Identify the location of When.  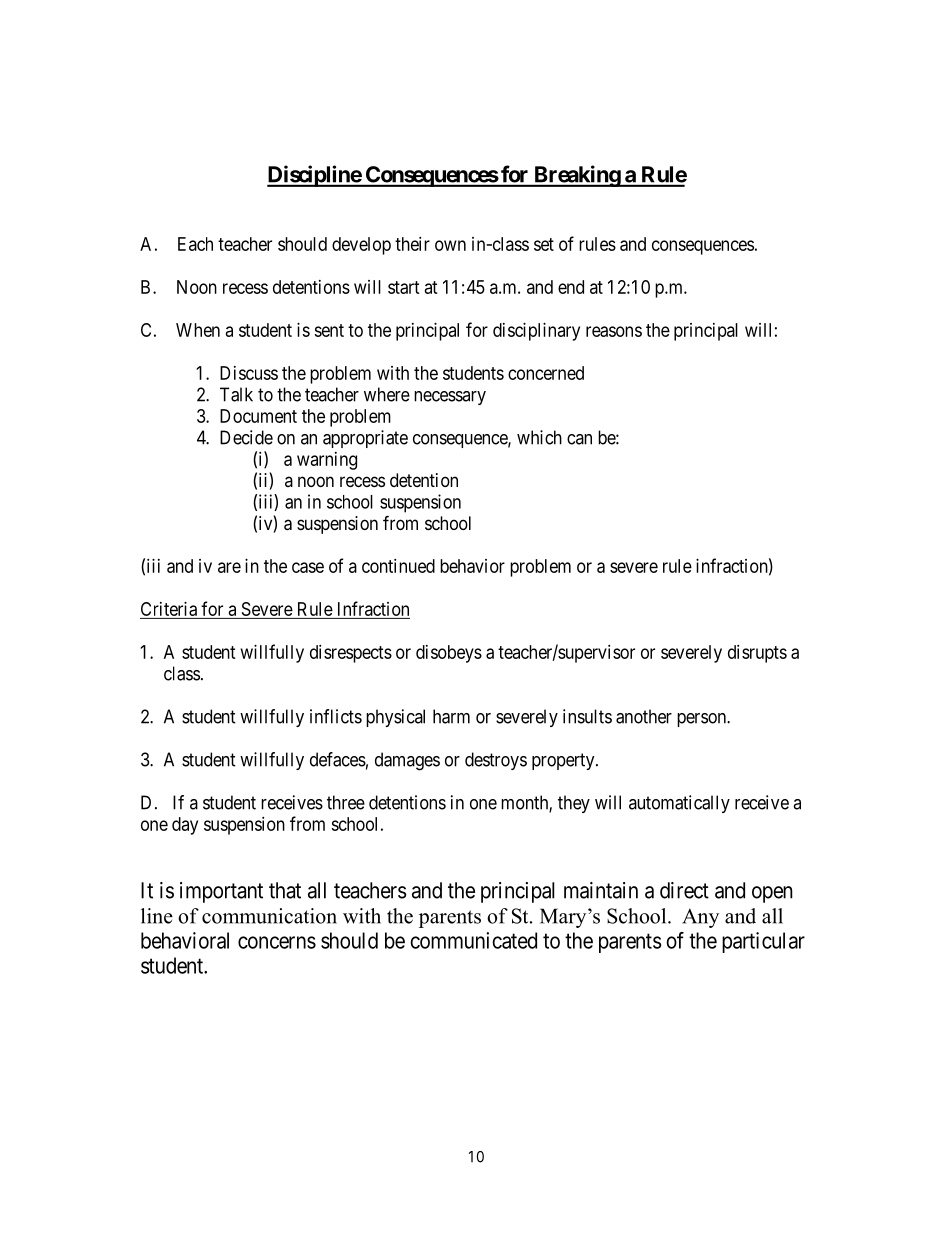
(198, 330).
